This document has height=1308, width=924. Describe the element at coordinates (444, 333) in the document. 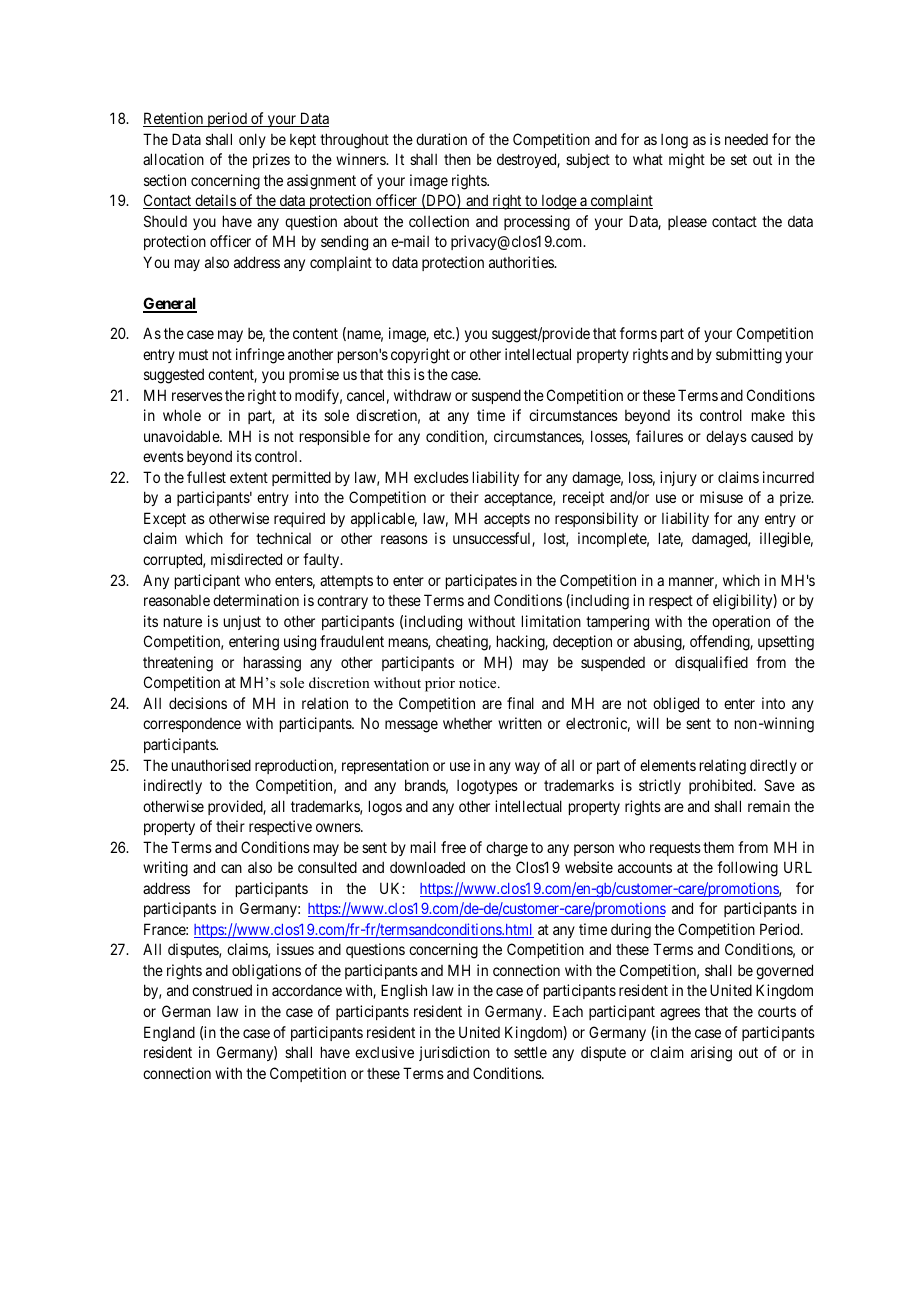

I see `etc` at that location.
